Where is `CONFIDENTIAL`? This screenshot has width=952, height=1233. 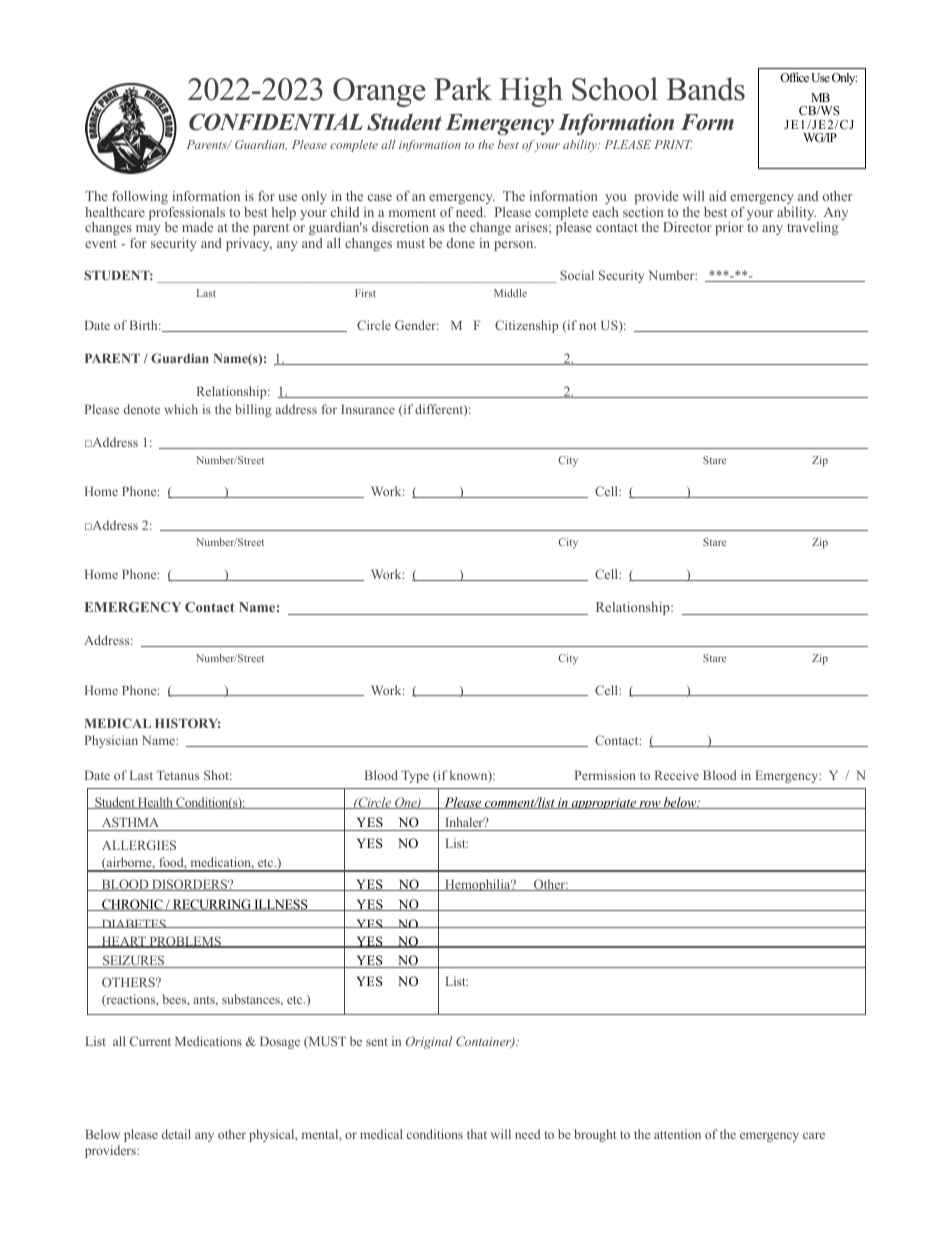 CONFIDENTIAL is located at coordinates (276, 122).
